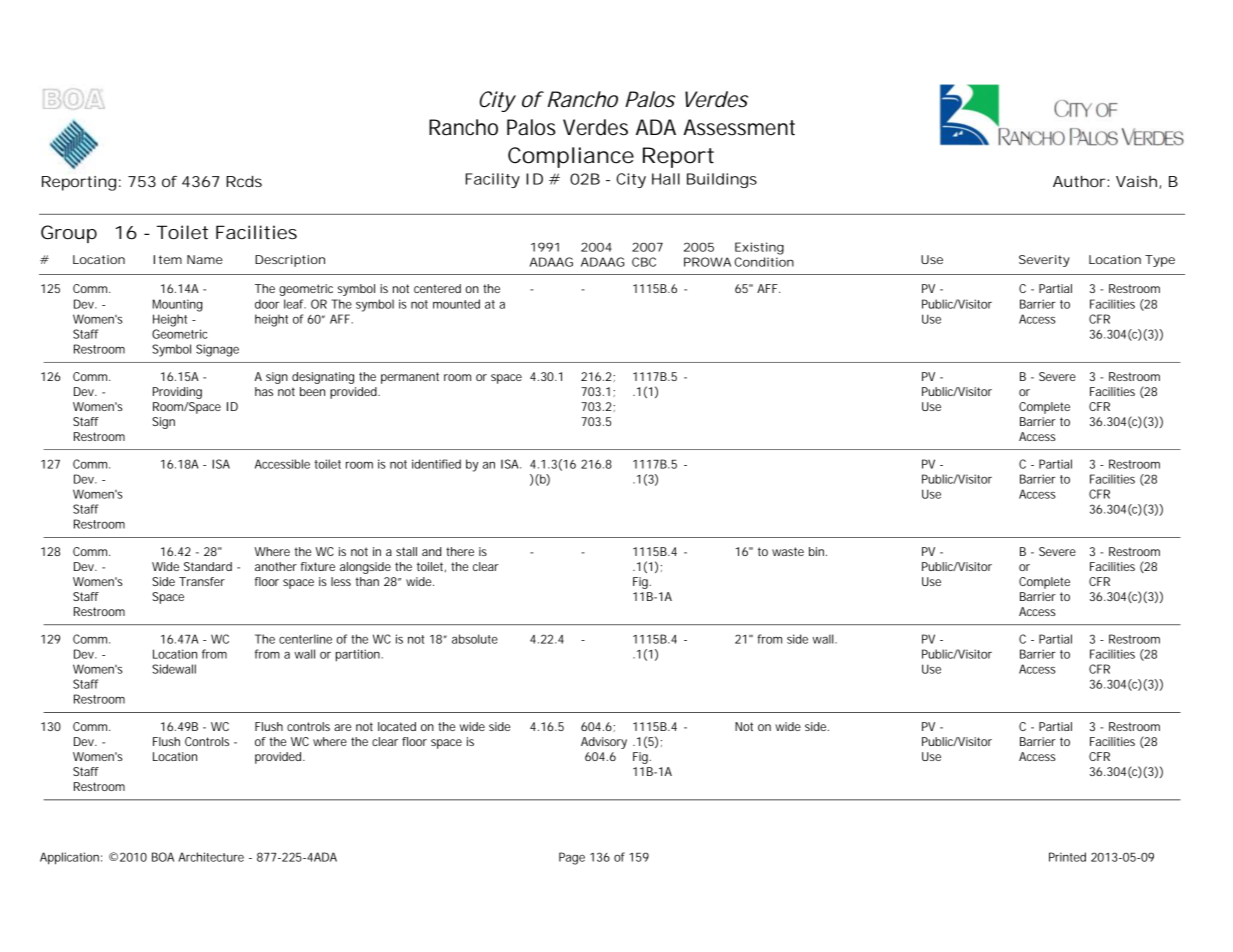 The image size is (1233, 952). Describe the element at coordinates (1080, 181) in the document. I see `Author` at that location.
